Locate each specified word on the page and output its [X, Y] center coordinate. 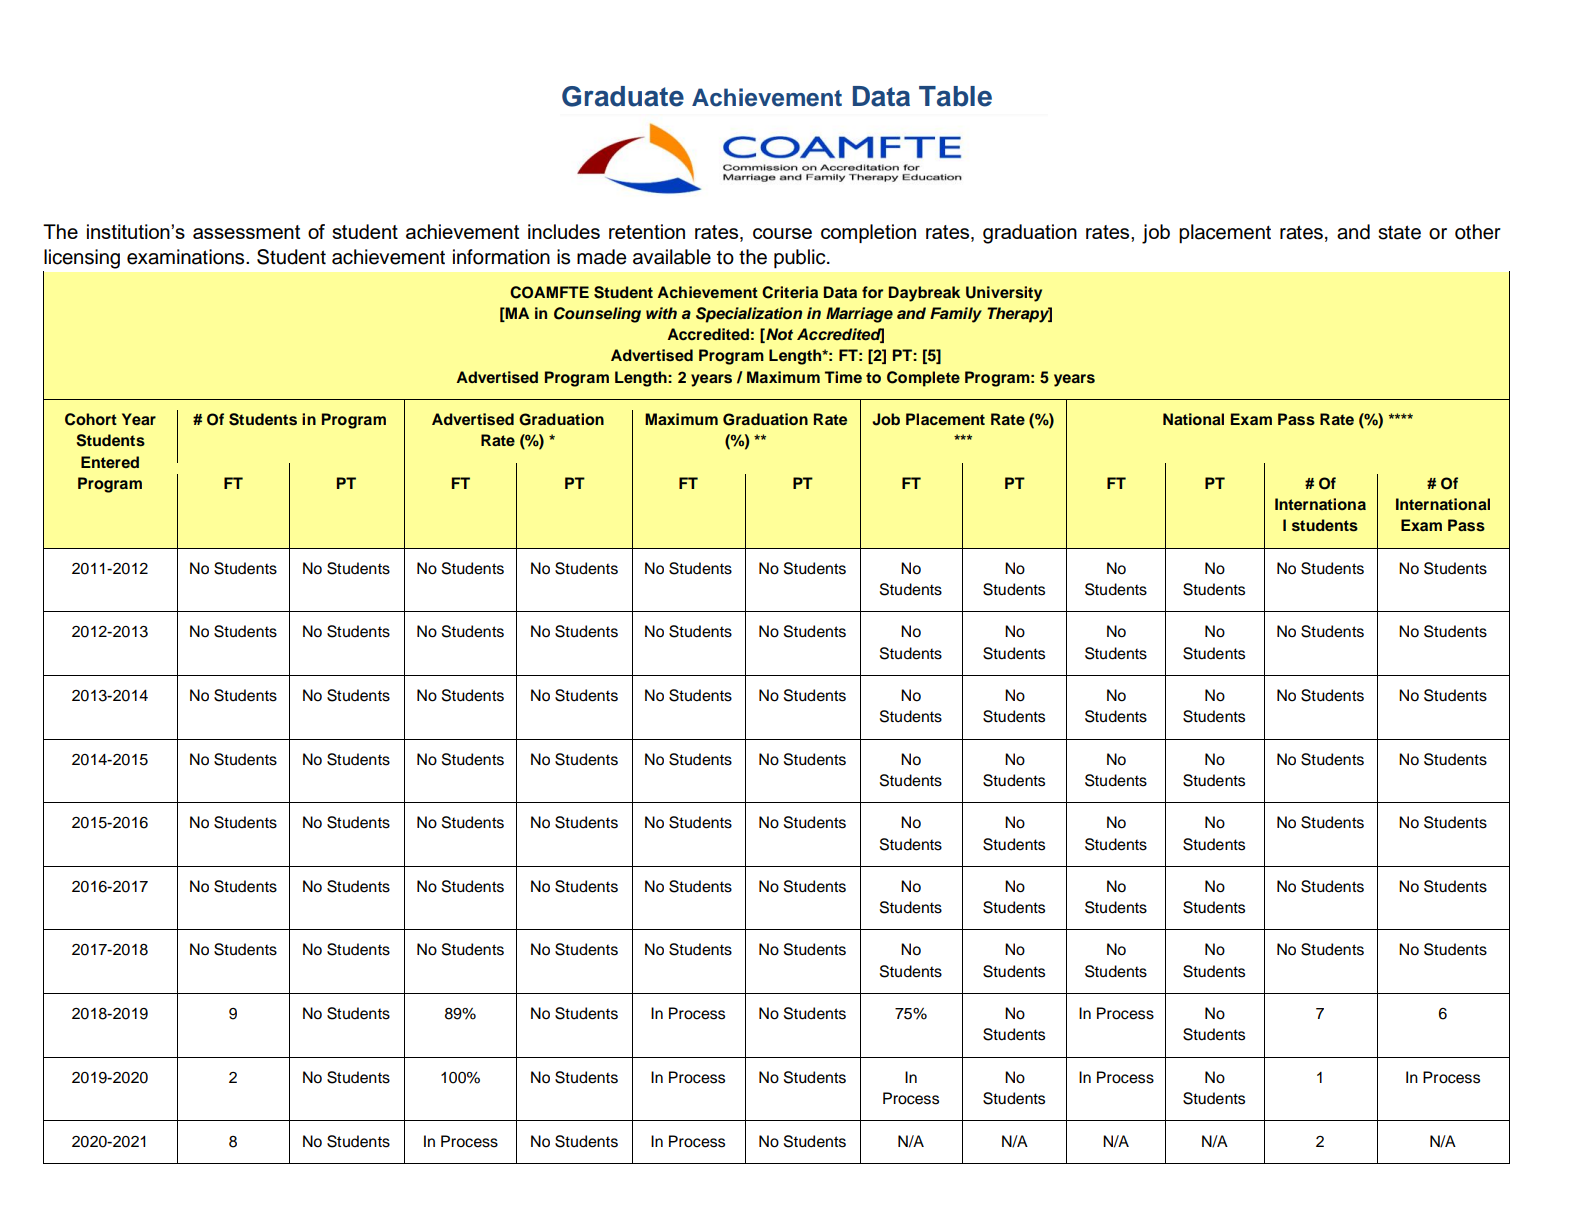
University [1004, 294]
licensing [82, 259]
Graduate [623, 96]
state [1399, 232]
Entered [110, 462]
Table [955, 96]
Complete [923, 379]
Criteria [790, 292]
